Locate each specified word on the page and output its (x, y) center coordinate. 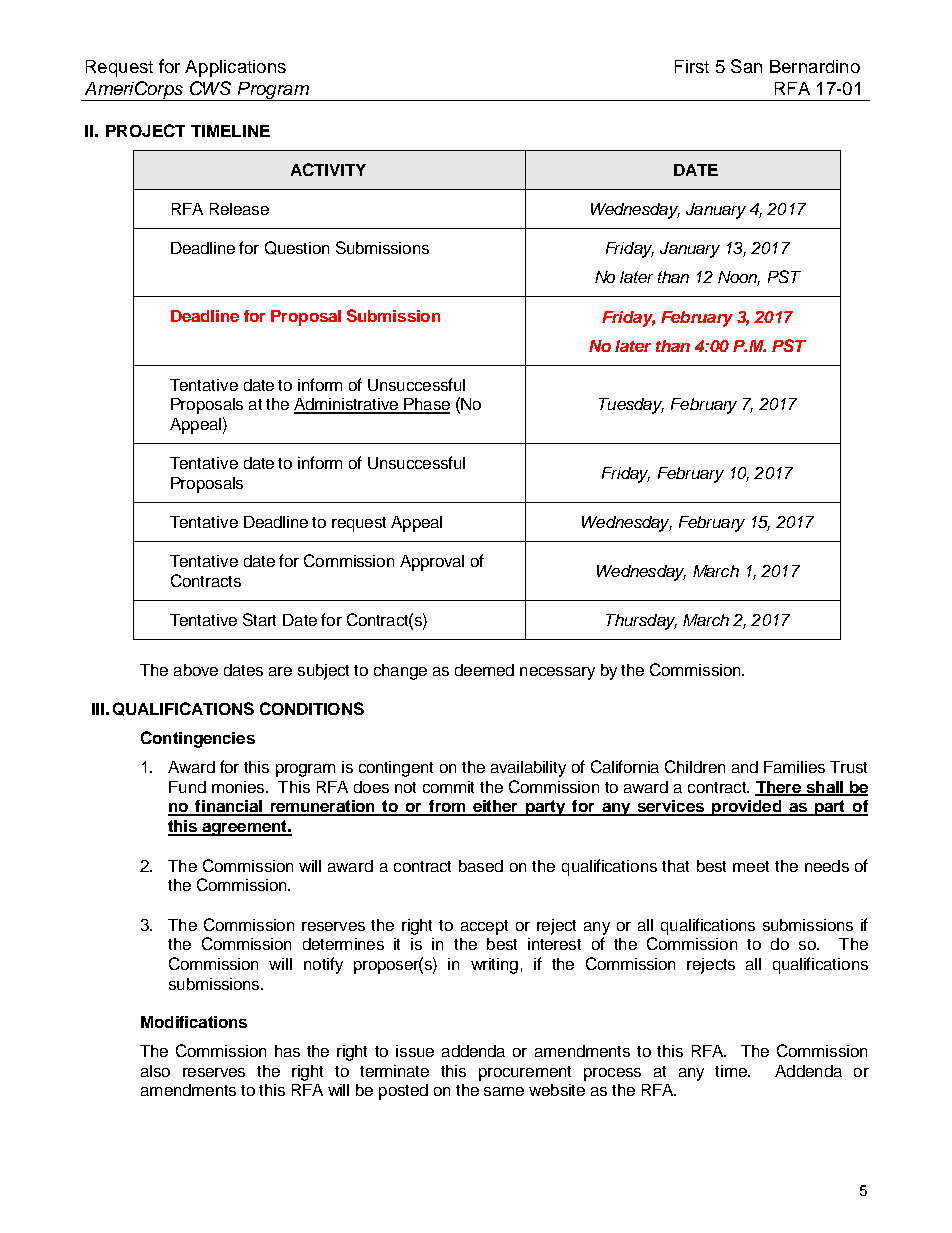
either (496, 807)
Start (259, 619)
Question (297, 248)
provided (747, 808)
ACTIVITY (328, 169)
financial (228, 807)
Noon (739, 278)
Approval (432, 563)
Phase (426, 405)
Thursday (641, 622)
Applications (235, 68)
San (746, 66)
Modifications (194, 1022)
